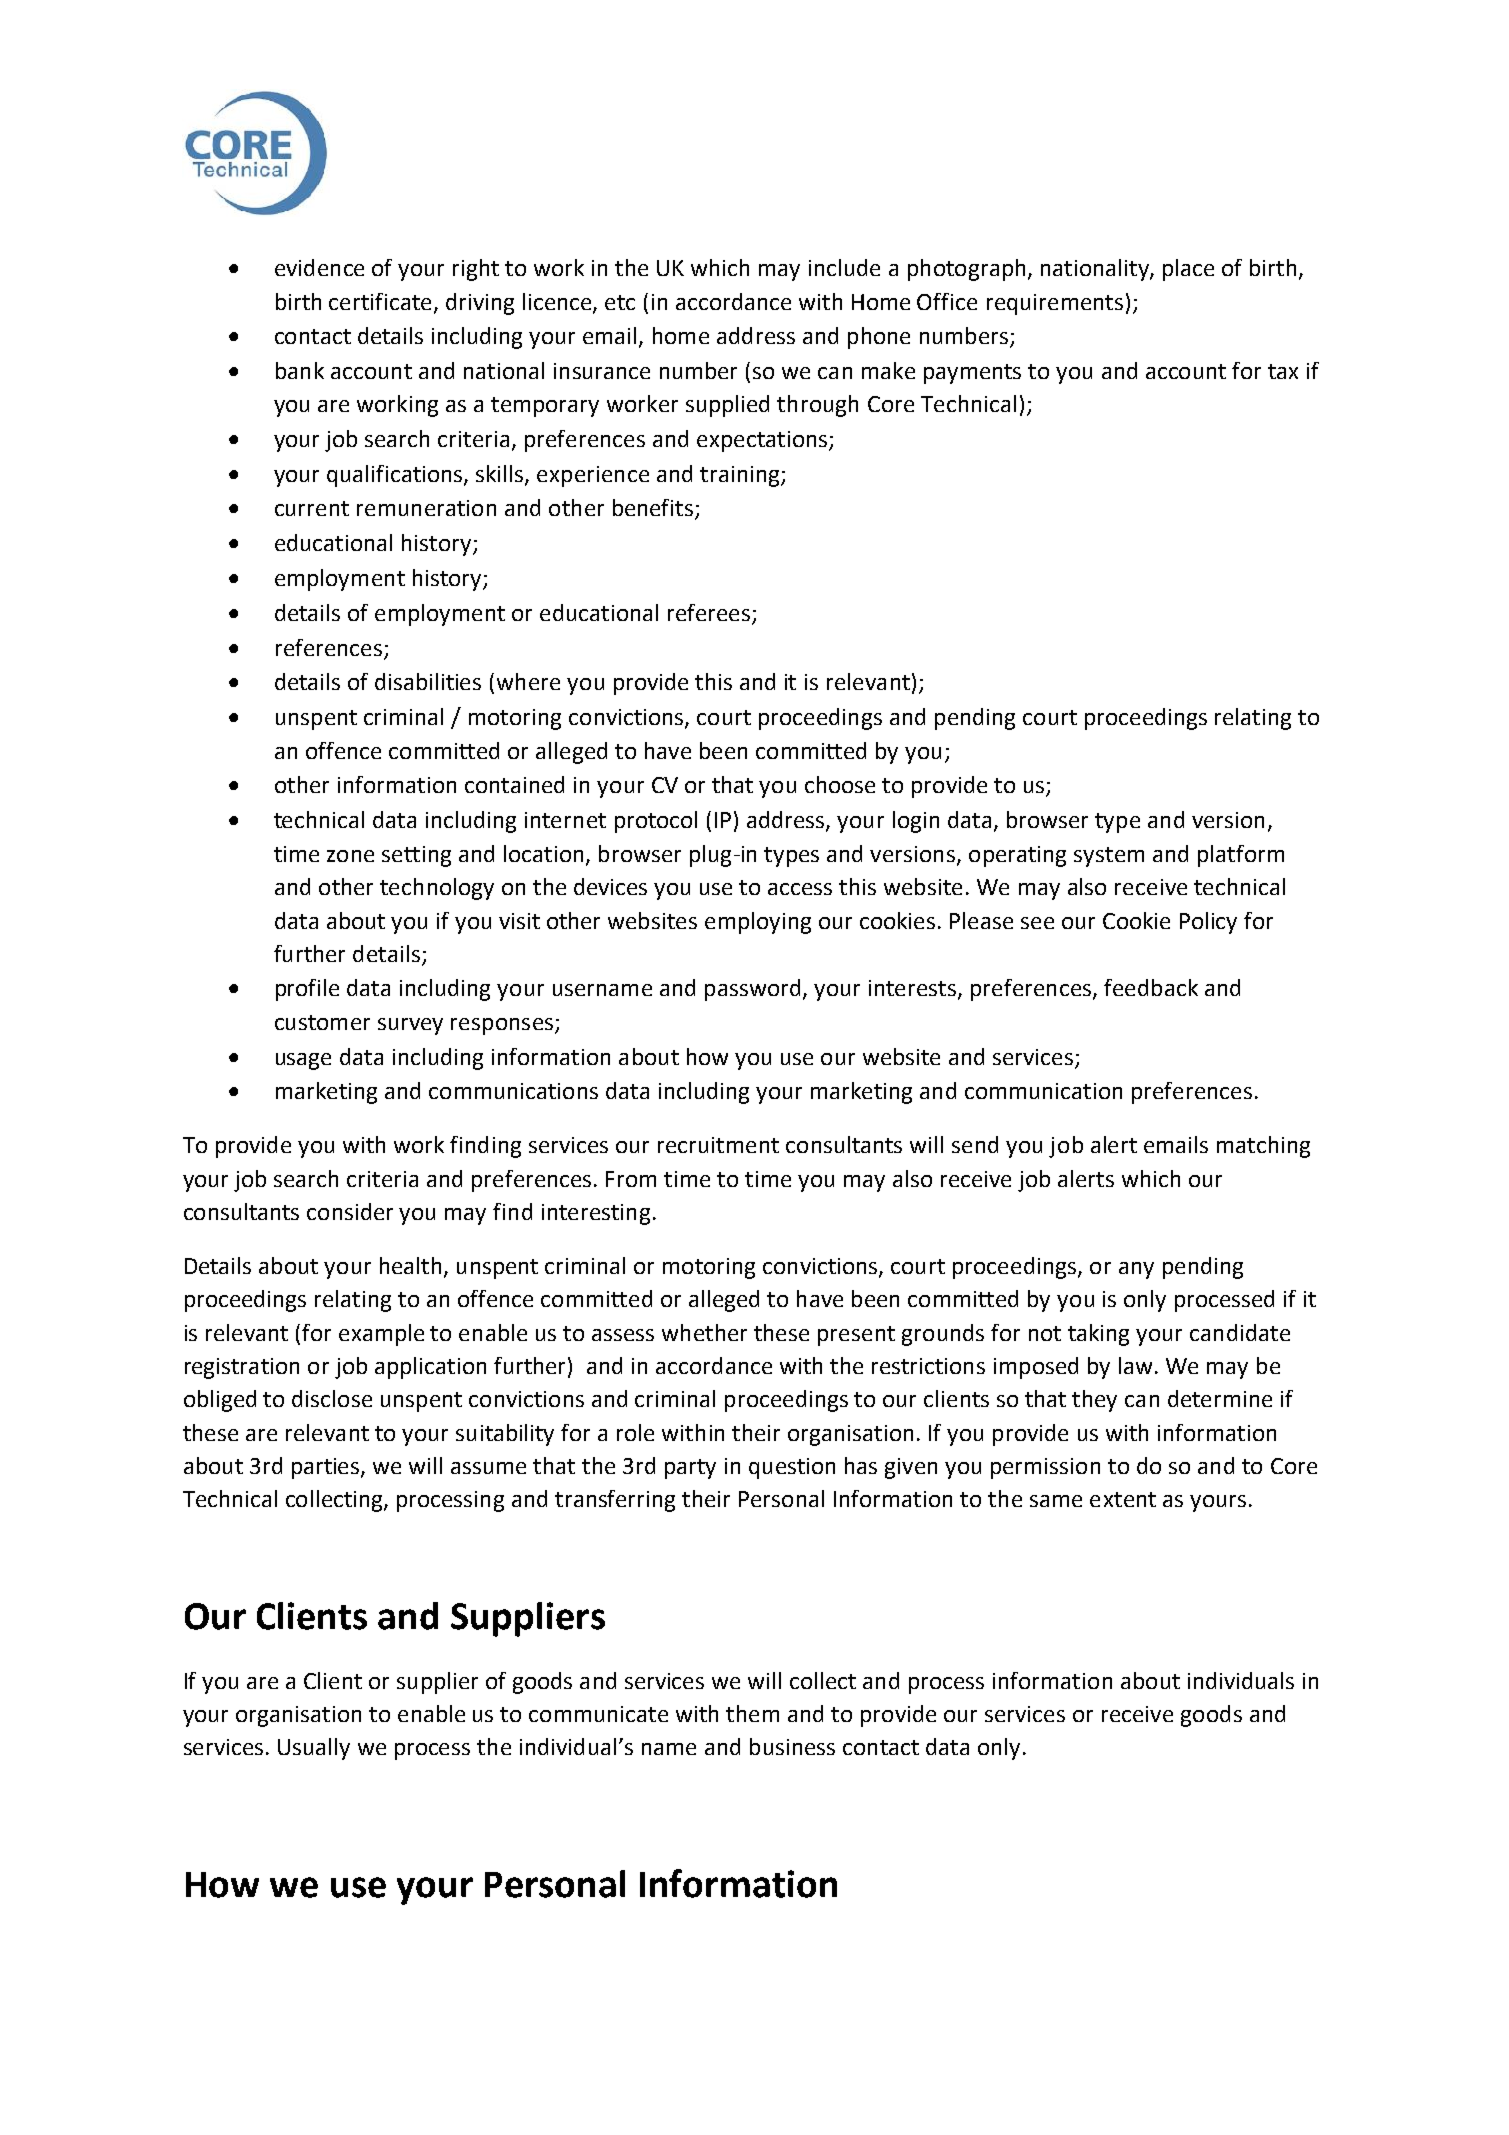  I want to click on system, so click(1109, 857).
